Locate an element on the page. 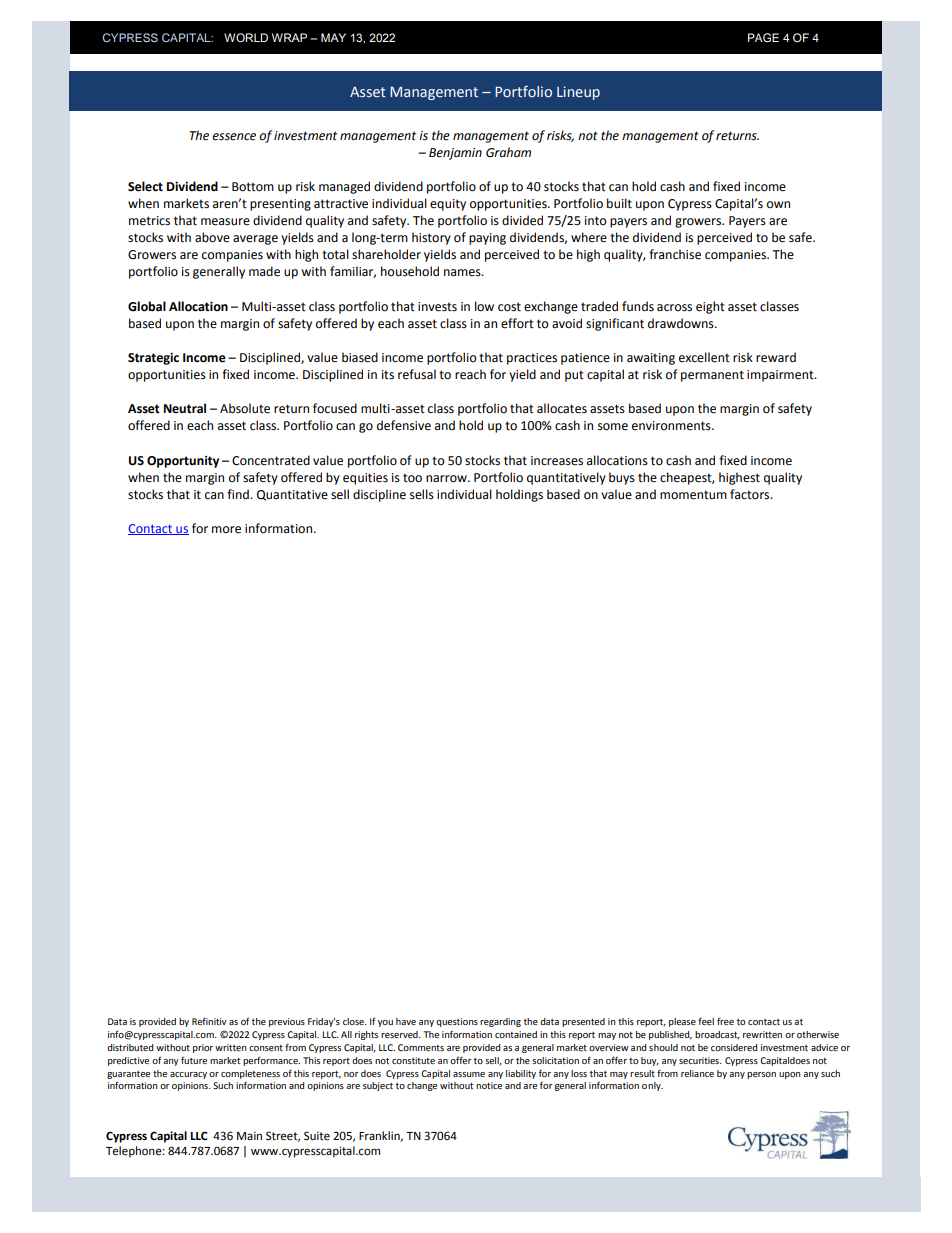 This document has width=952, height=1233. factors is located at coordinates (751, 494).
